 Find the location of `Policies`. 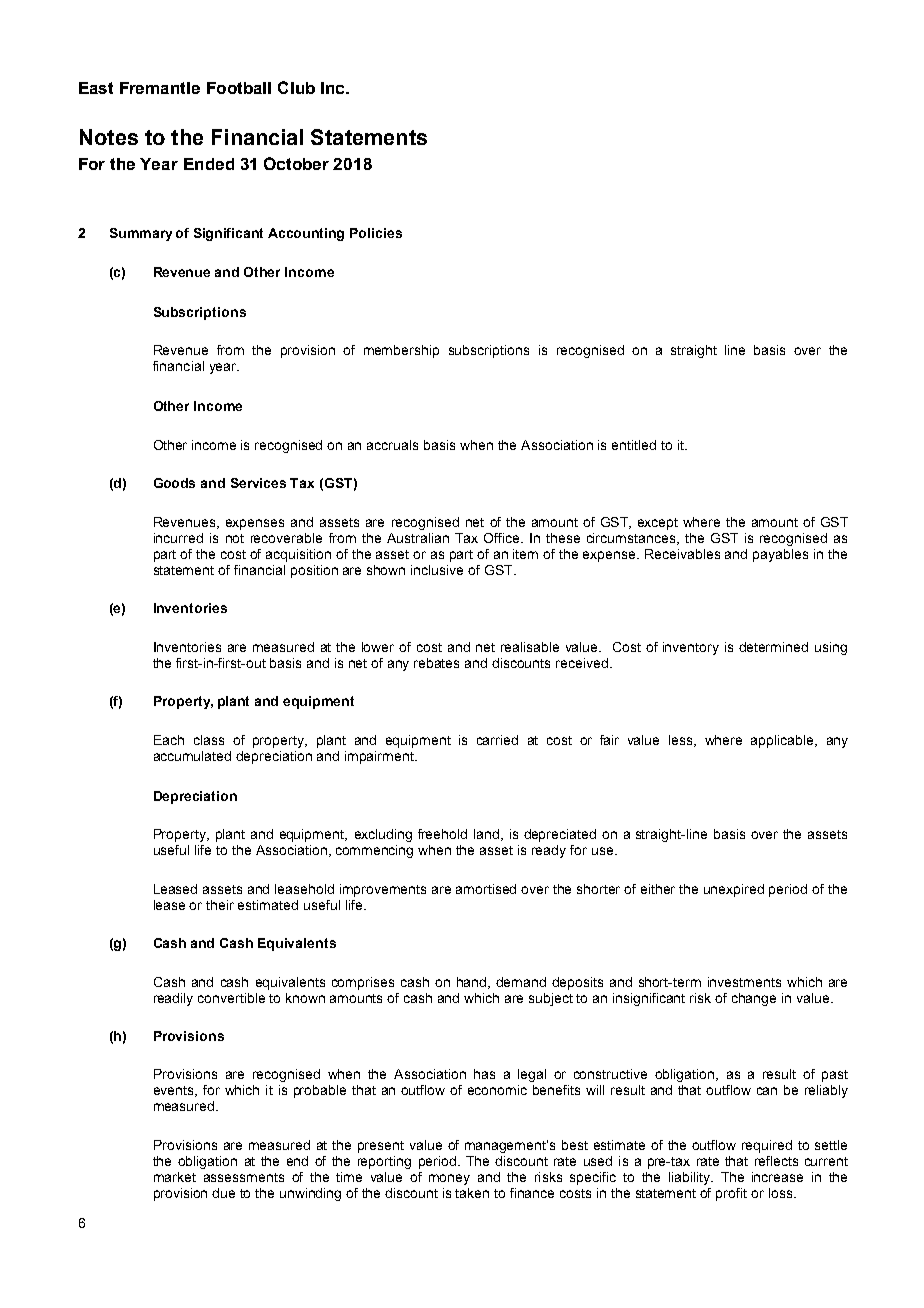

Policies is located at coordinates (376, 233).
